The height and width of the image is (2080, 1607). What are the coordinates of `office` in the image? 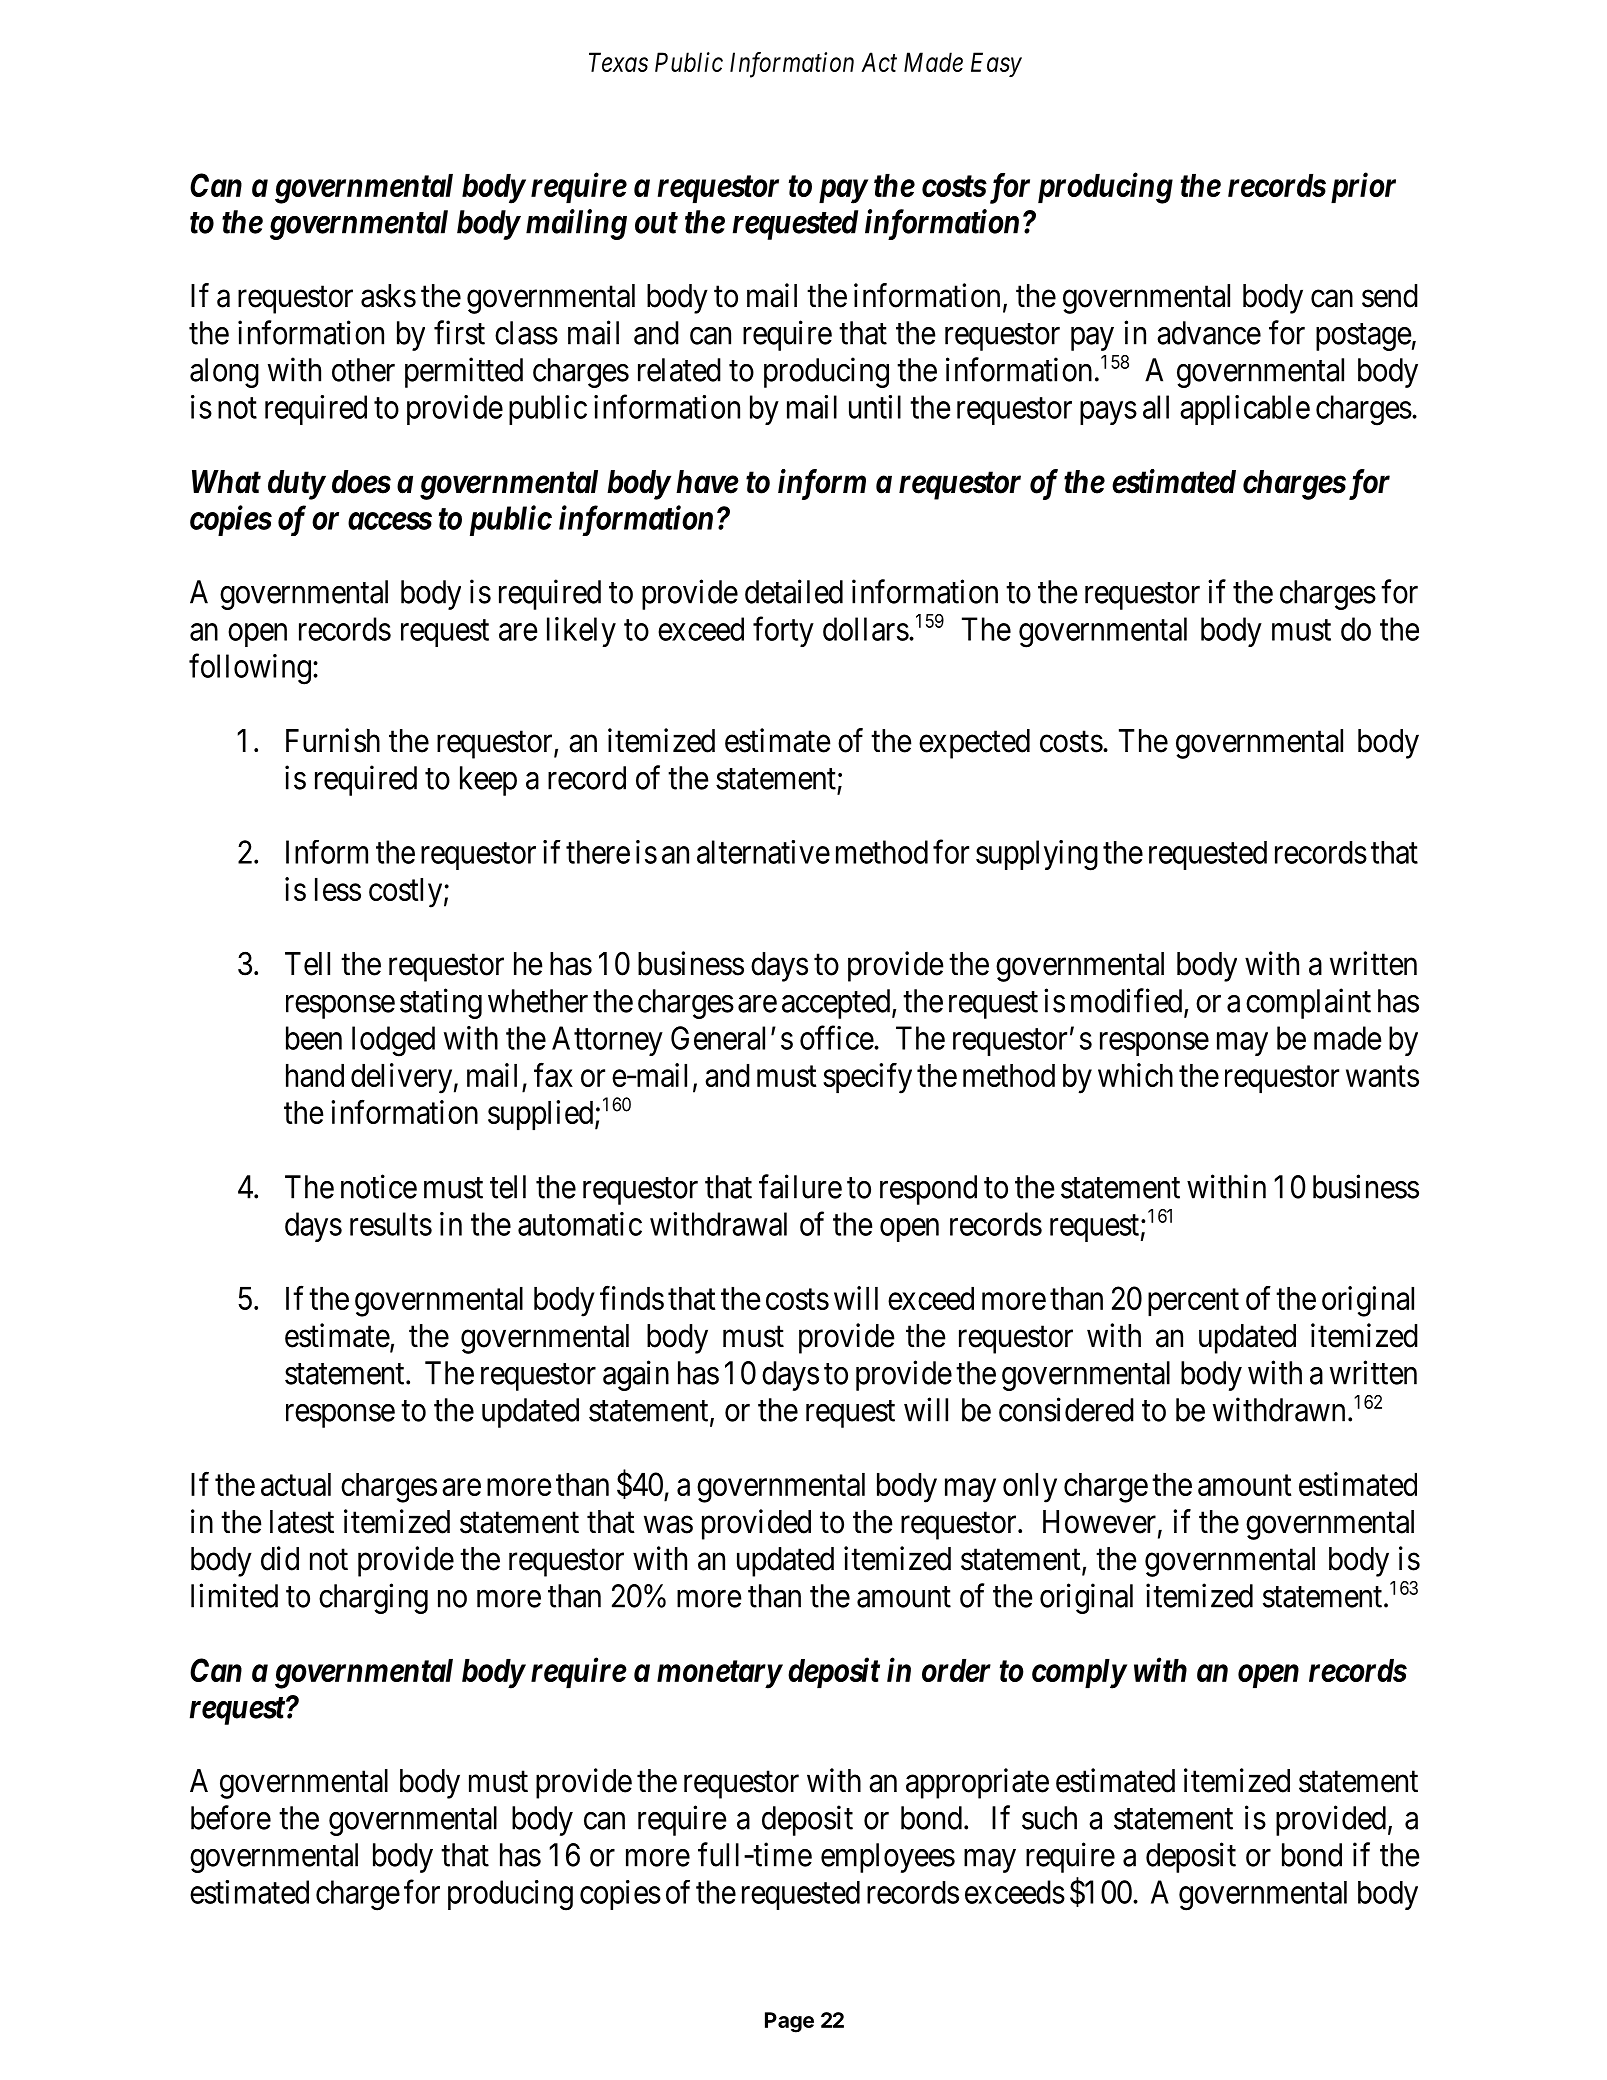 It's located at (837, 1037).
